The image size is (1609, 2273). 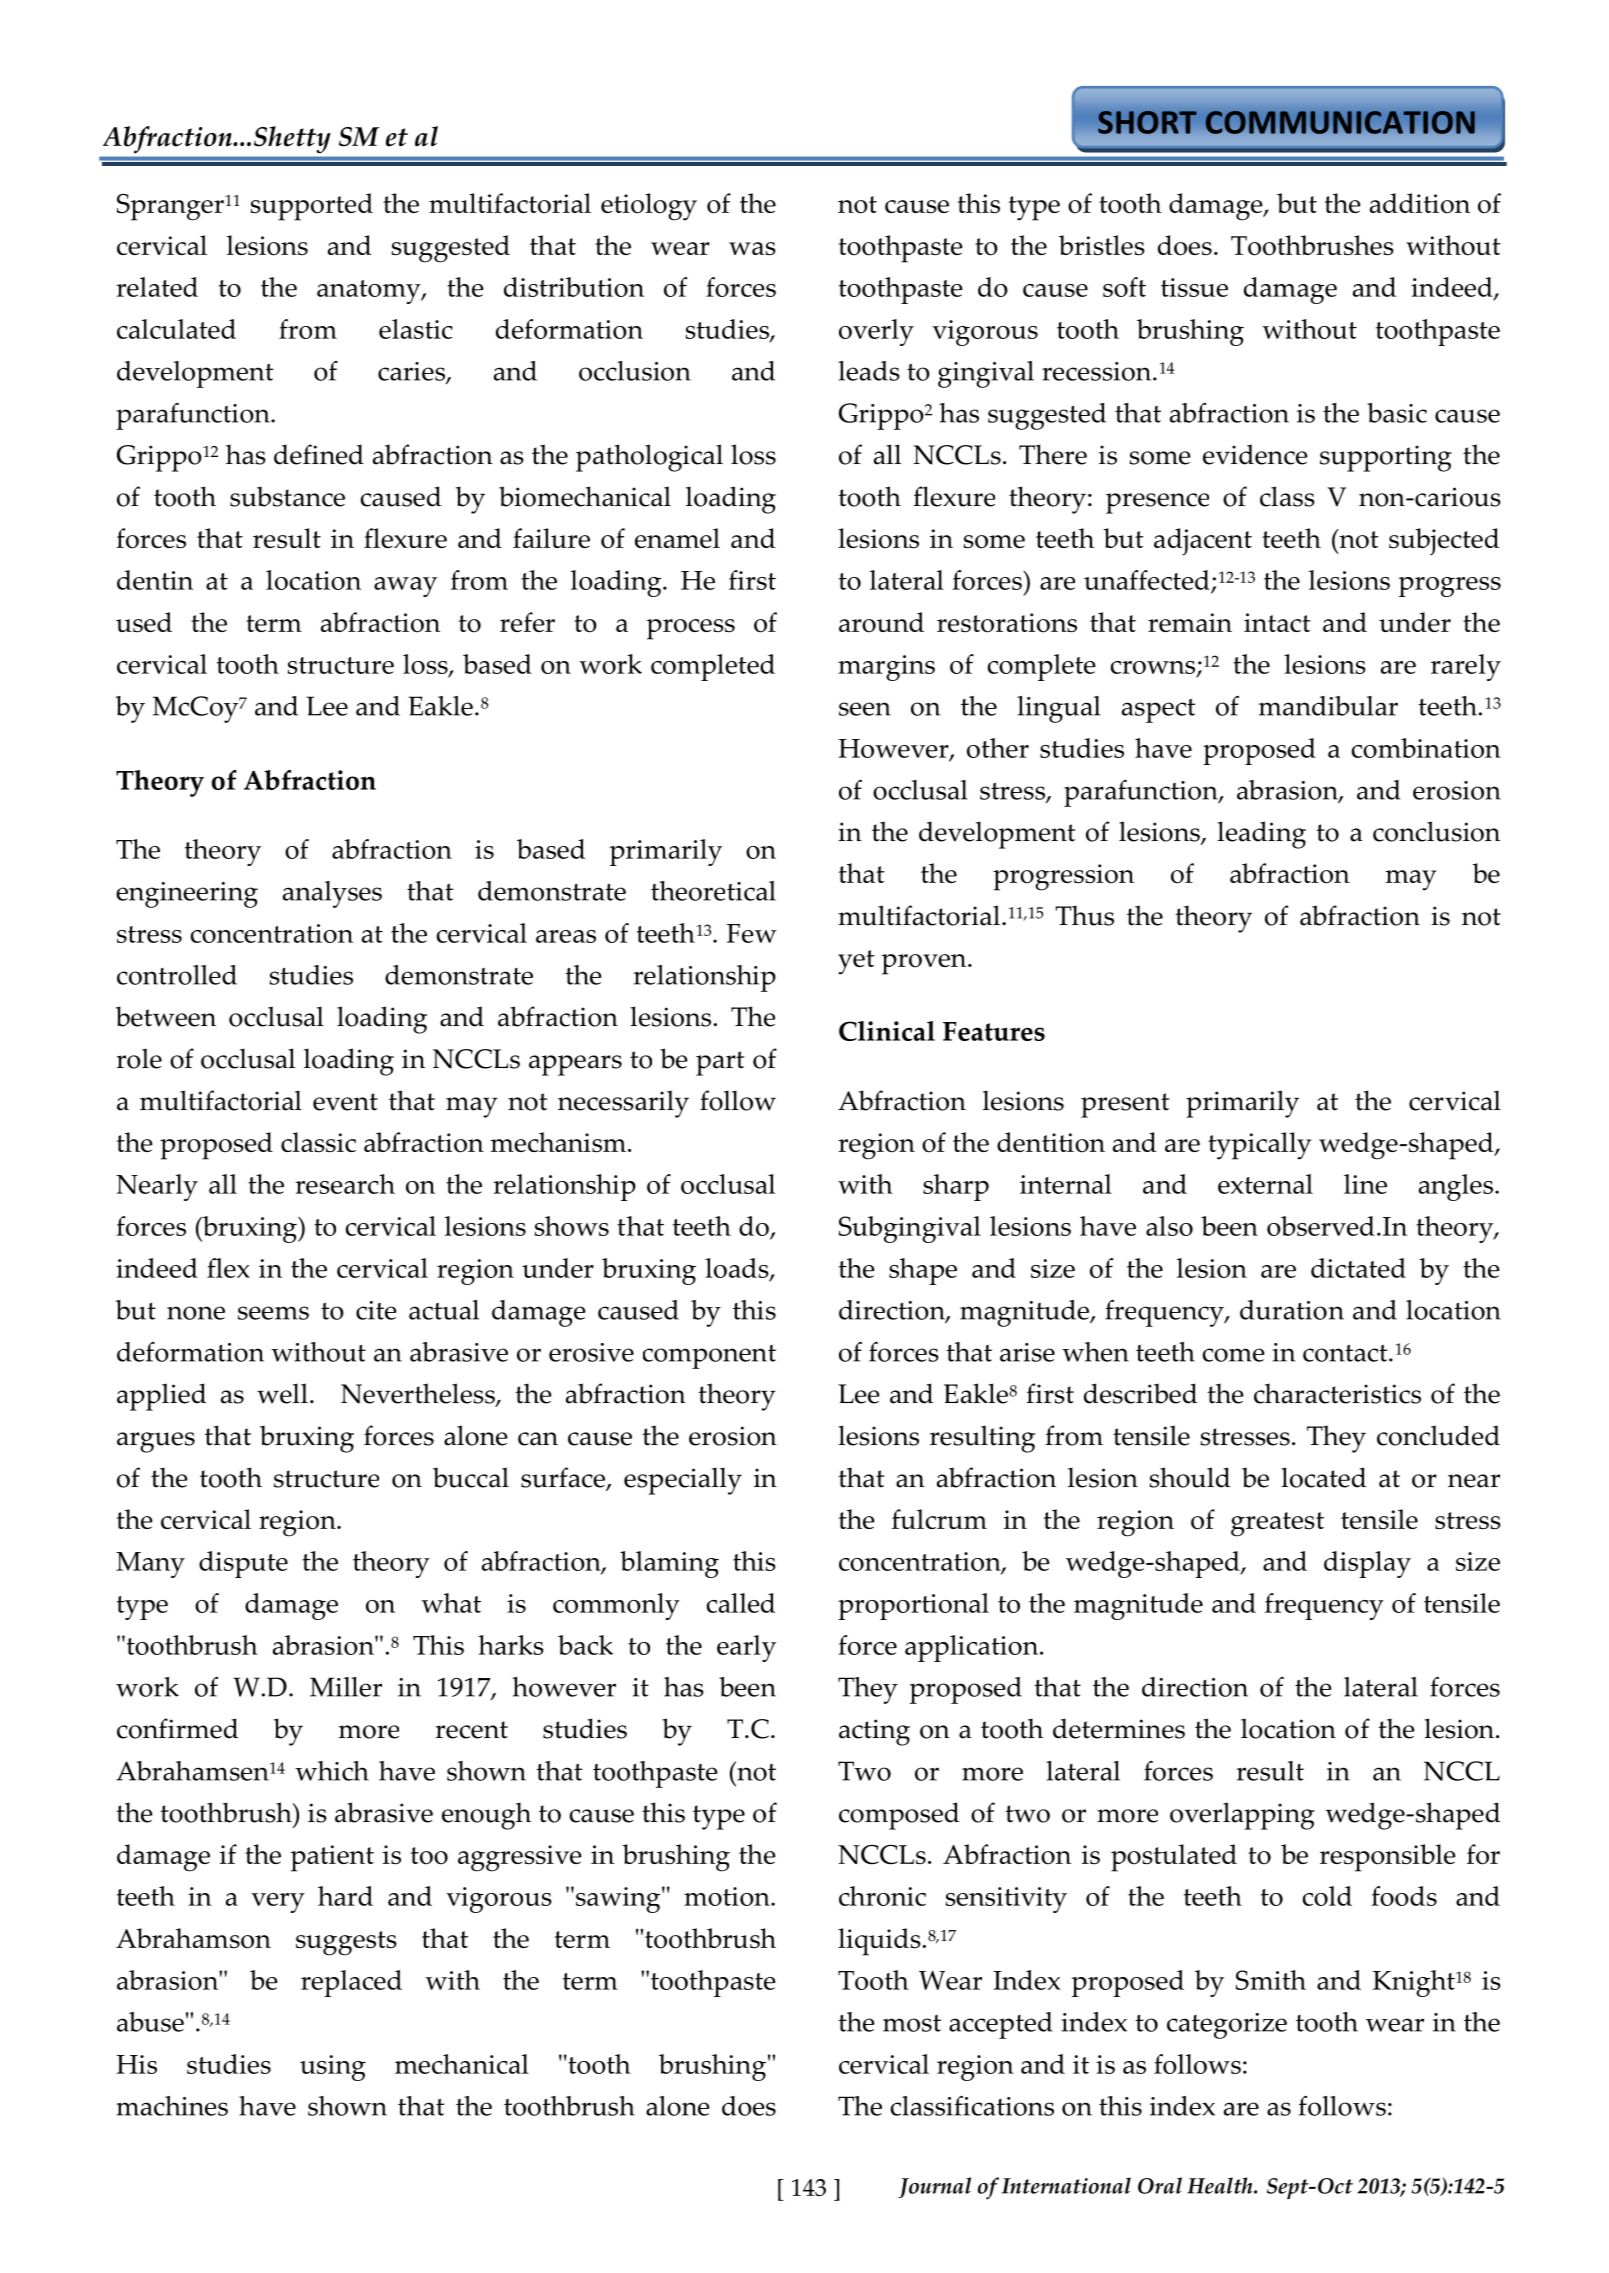 What do you see at coordinates (1328, 706) in the document?
I see `mandibular` at bounding box center [1328, 706].
